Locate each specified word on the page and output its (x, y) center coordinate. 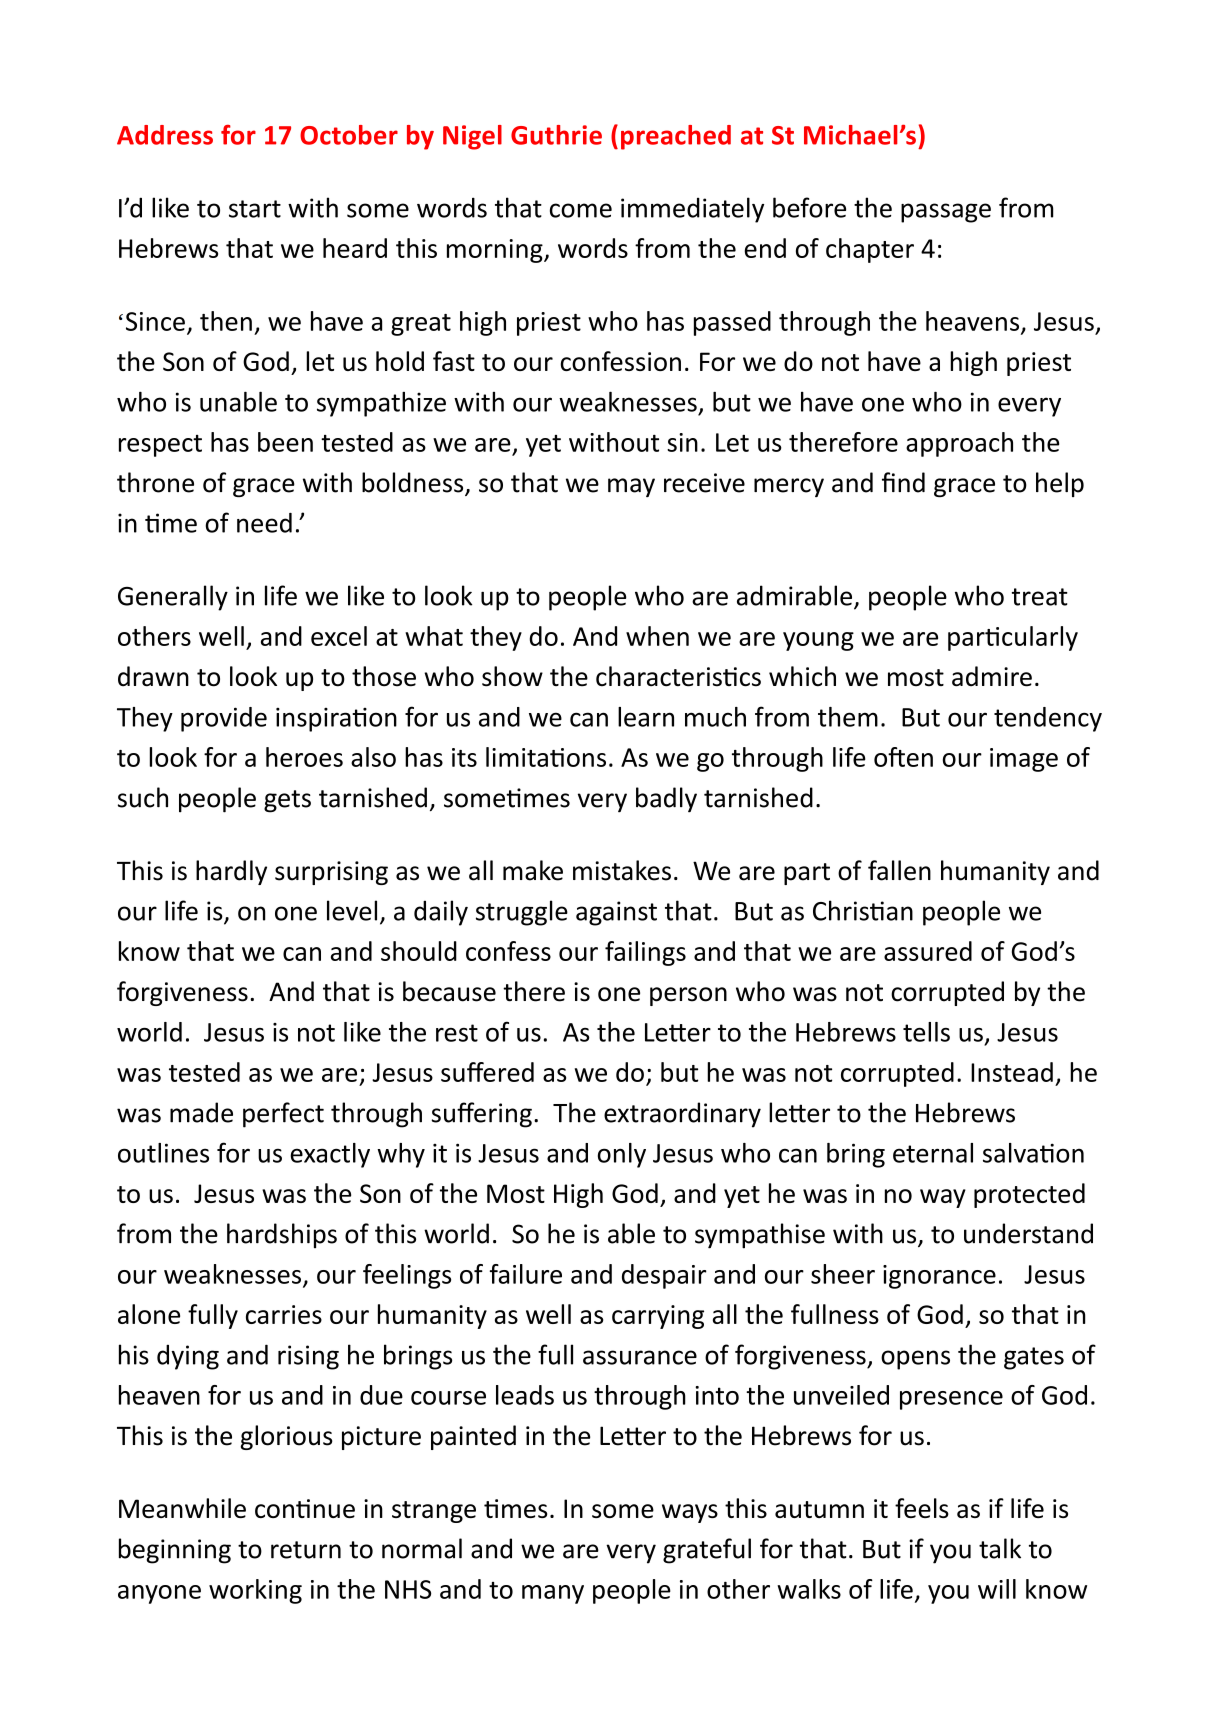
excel (339, 636)
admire (992, 676)
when (657, 636)
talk (1000, 1548)
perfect (283, 1115)
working (255, 1591)
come (581, 210)
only (622, 1155)
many (553, 1594)
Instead (1012, 1072)
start (255, 209)
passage (946, 213)
